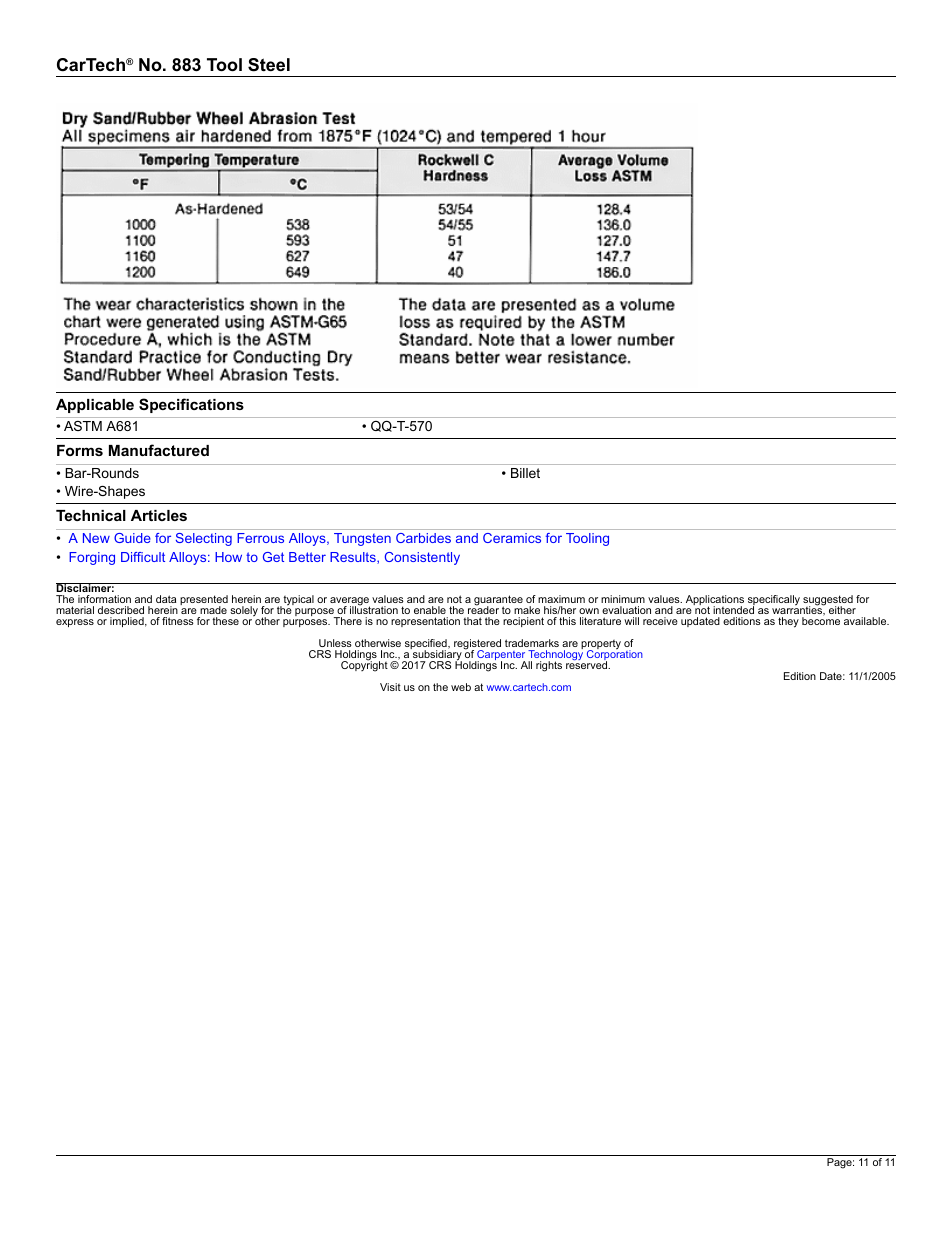 This screenshot has width=952, height=1233. What do you see at coordinates (269, 65) in the screenshot?
I see `Steel` at bounding box center [269, 65].
